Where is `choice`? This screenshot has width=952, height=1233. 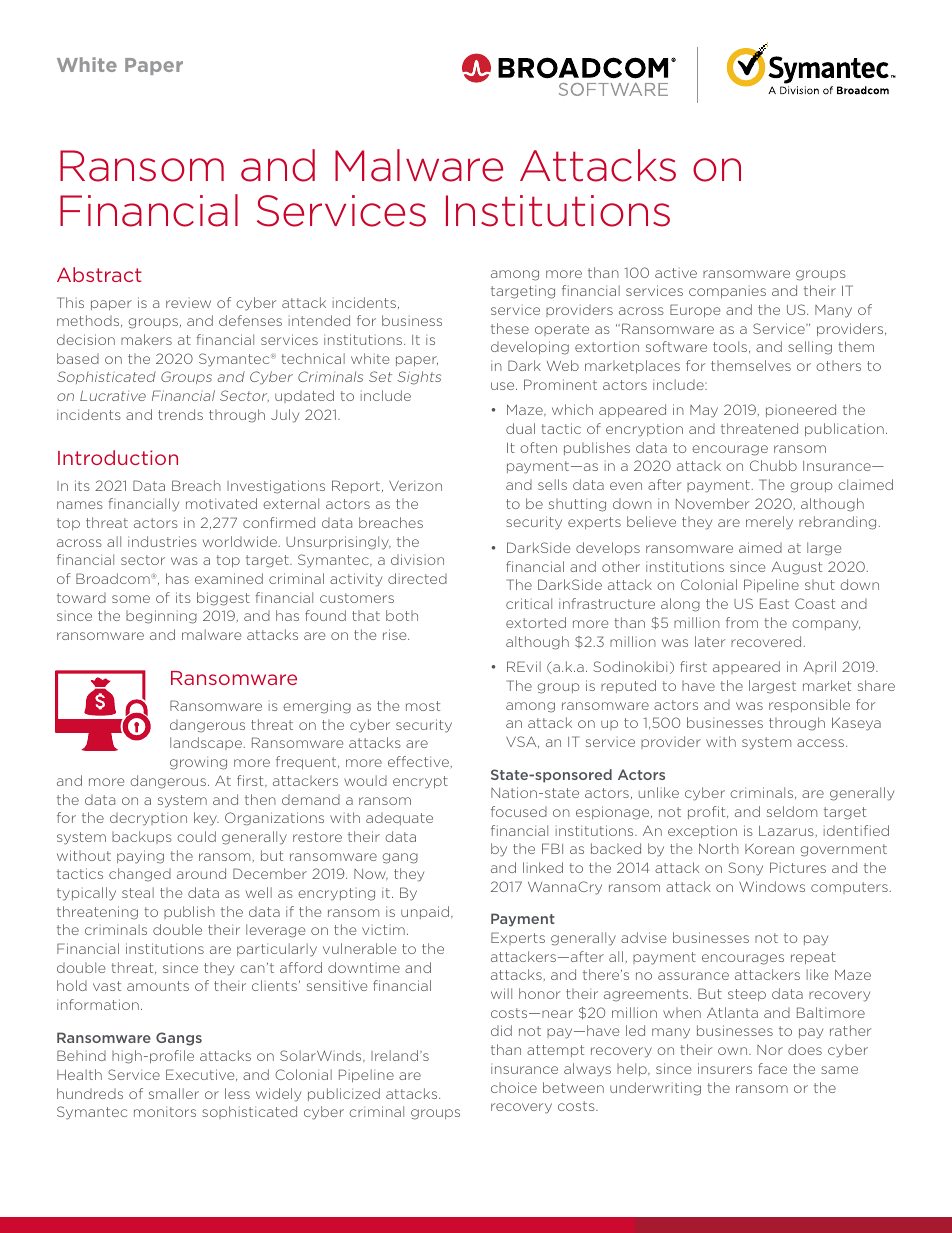
choice is located at coordinates (514, 1087).
